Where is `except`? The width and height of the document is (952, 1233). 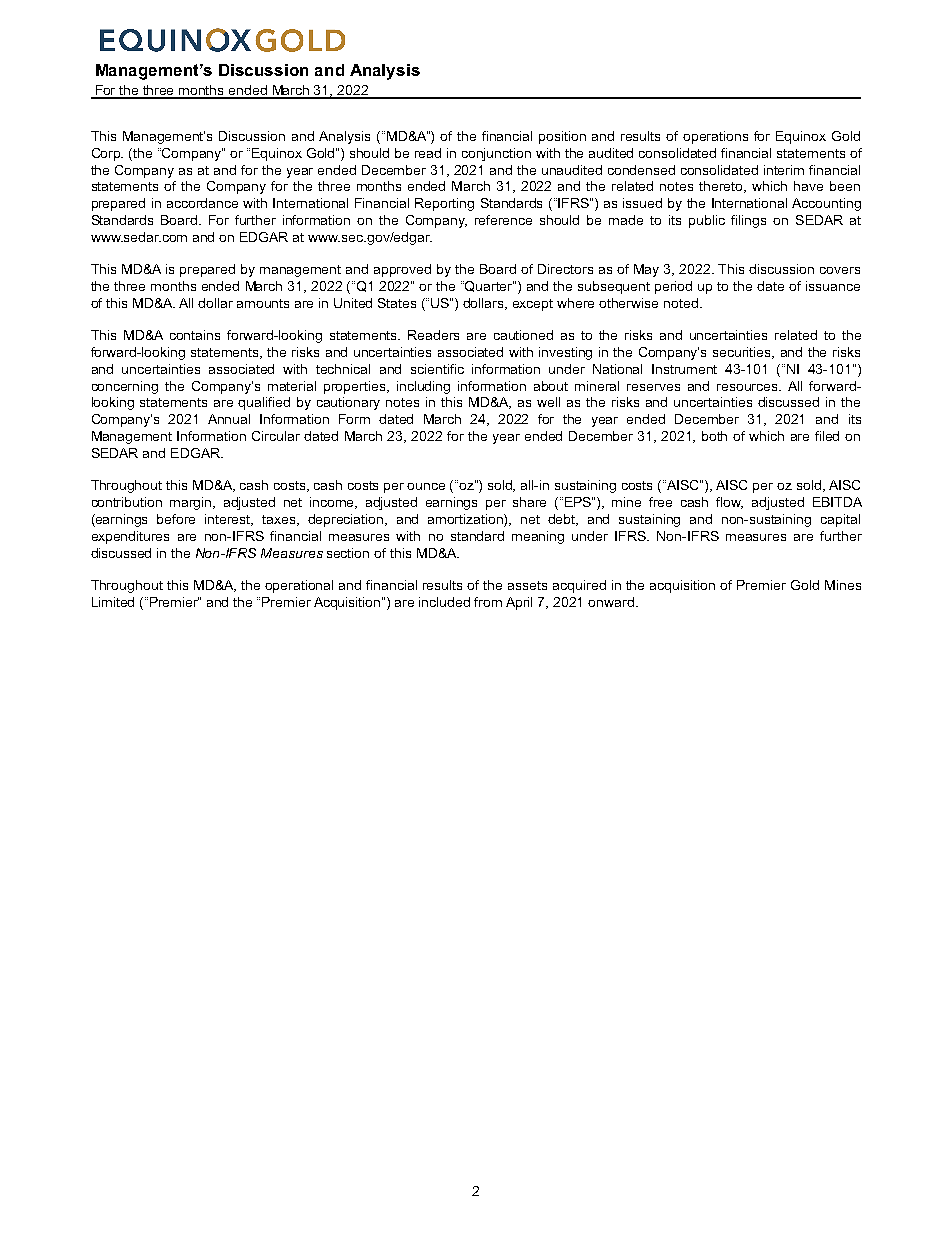 except is located at coordinates (533, 305).
